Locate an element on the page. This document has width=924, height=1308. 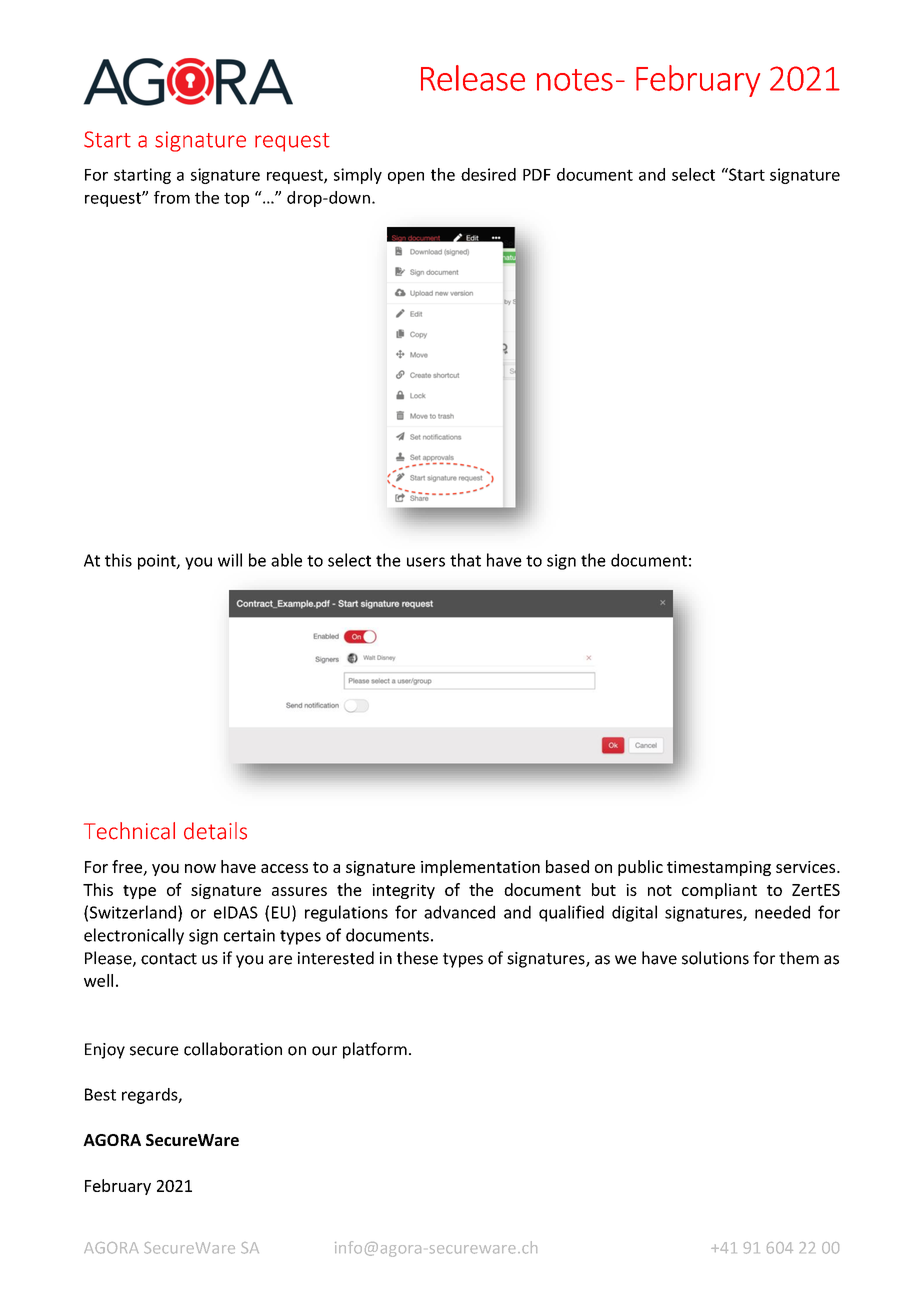
implementation is located at coordinates (480, 868).
